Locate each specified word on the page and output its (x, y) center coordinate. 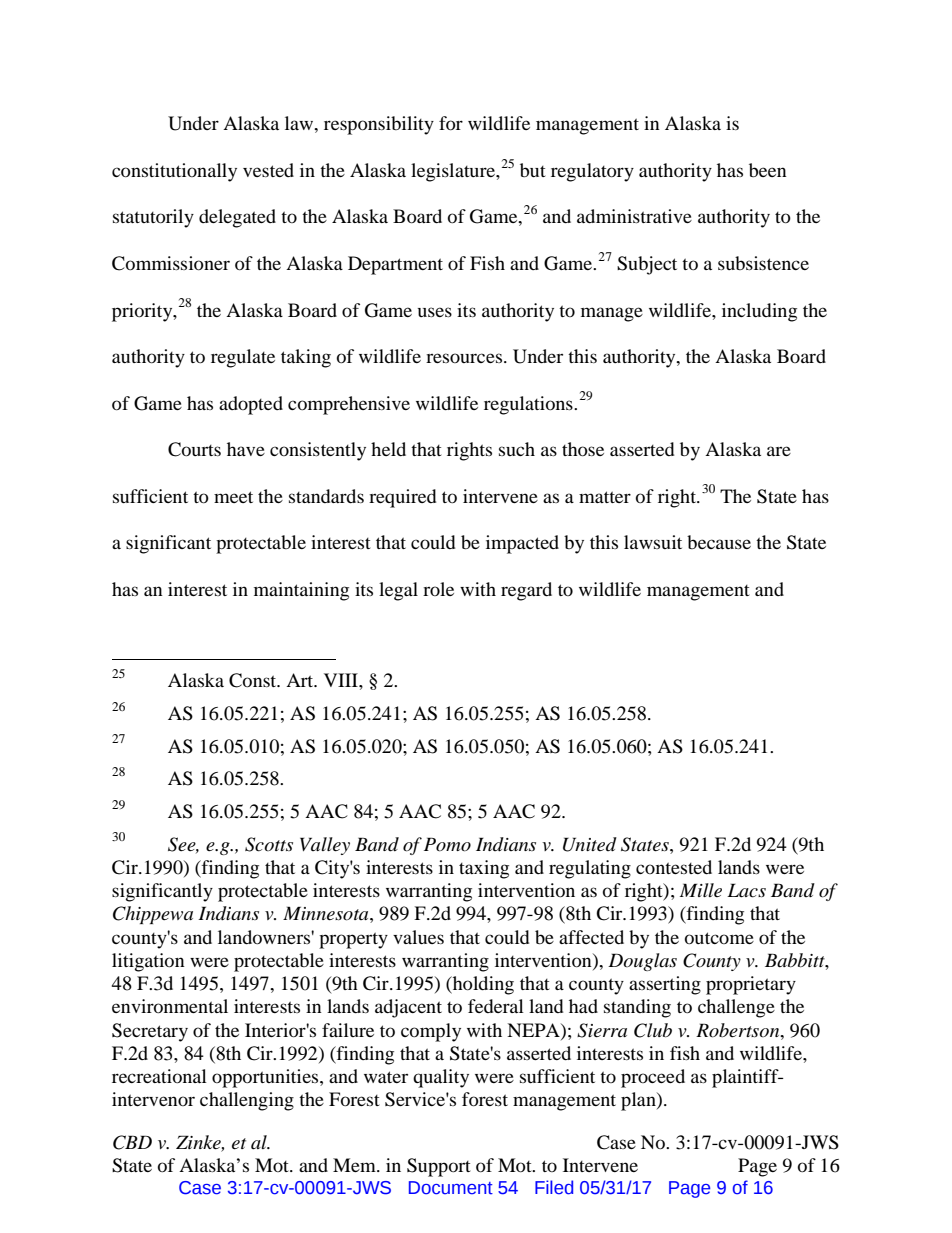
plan (639, 1101)
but (533, 170)
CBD (132, 1142)
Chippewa (153, 915)
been (768, 170)
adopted (251, 405)
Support (439, 1167)
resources (464, 358)
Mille (701, 890)
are (779, 451)
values (418, 937)
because (719, 542)
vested (268, 170)
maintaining (301, 591)
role (438, 589)
